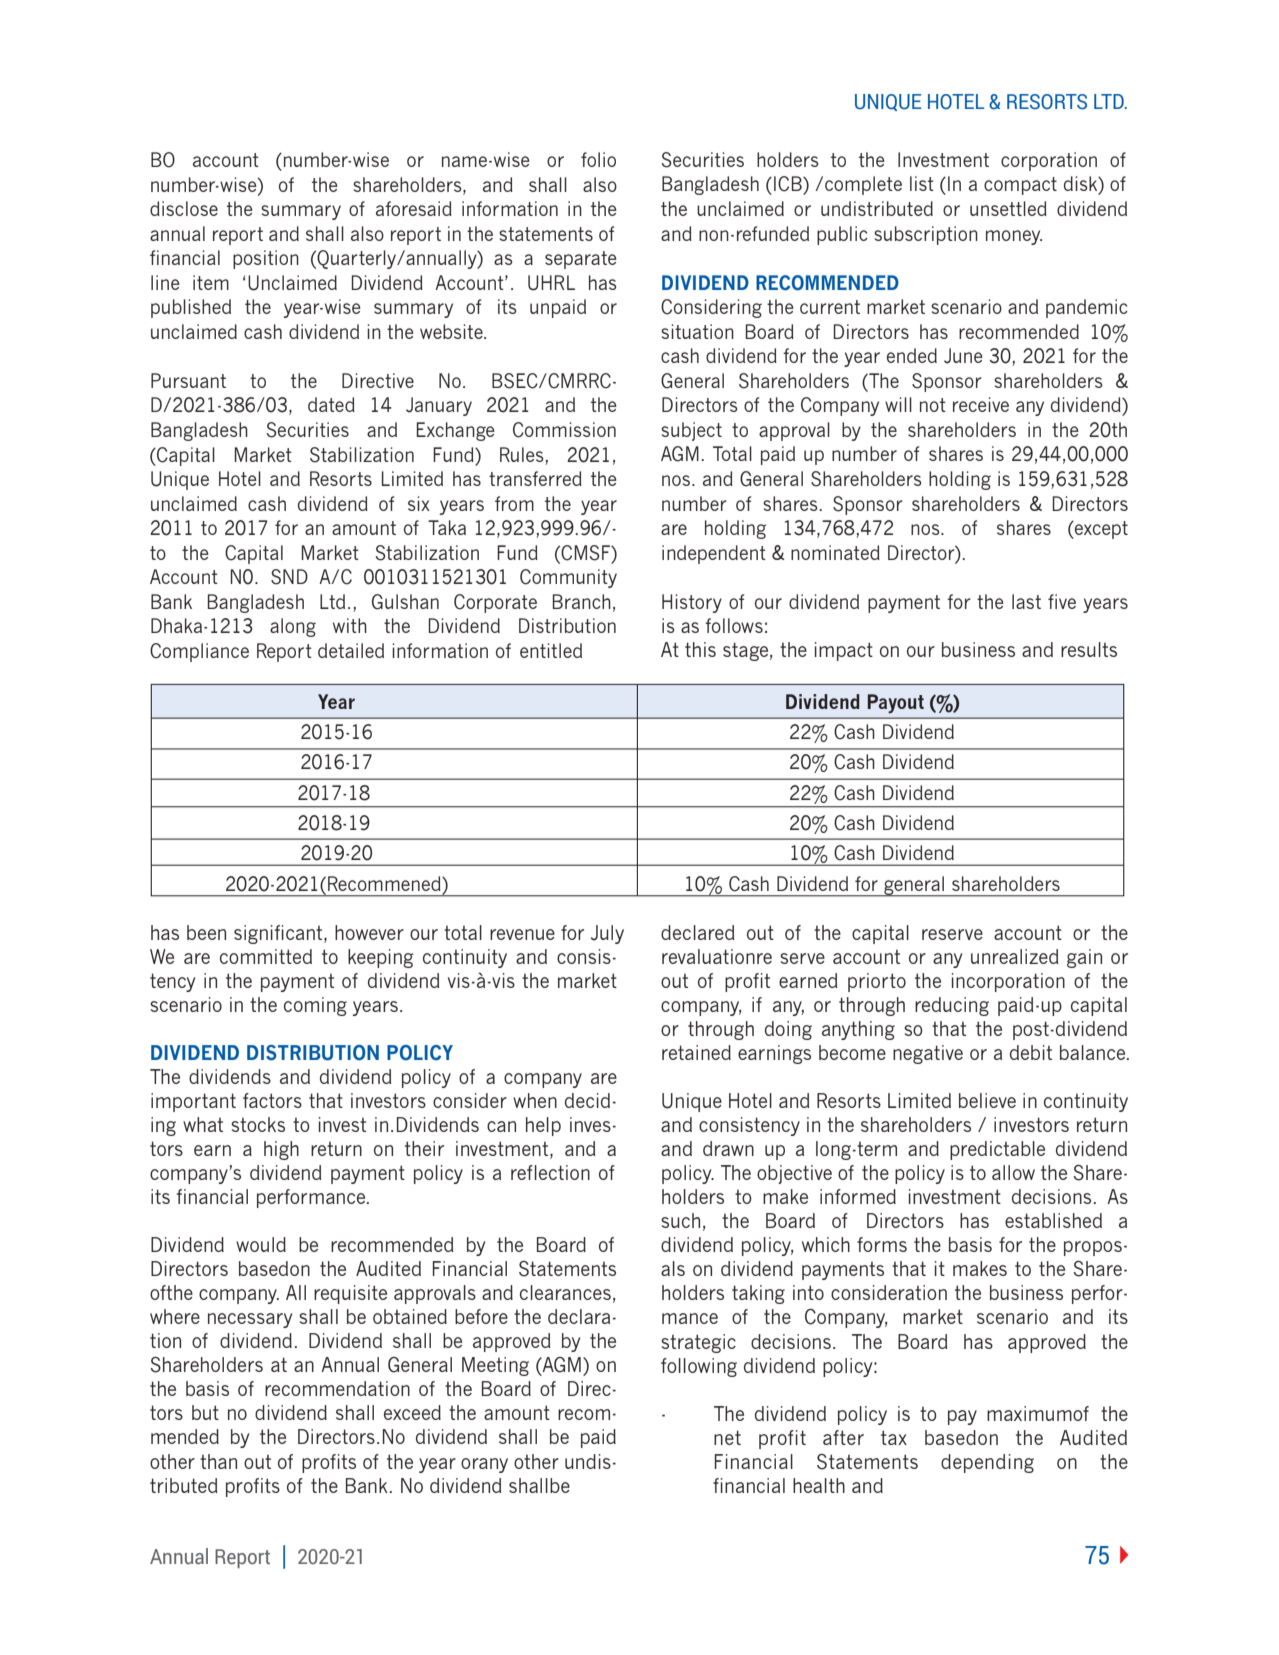 The image size is (1279, 1655). I want to click on folio, so click(598, 159).
